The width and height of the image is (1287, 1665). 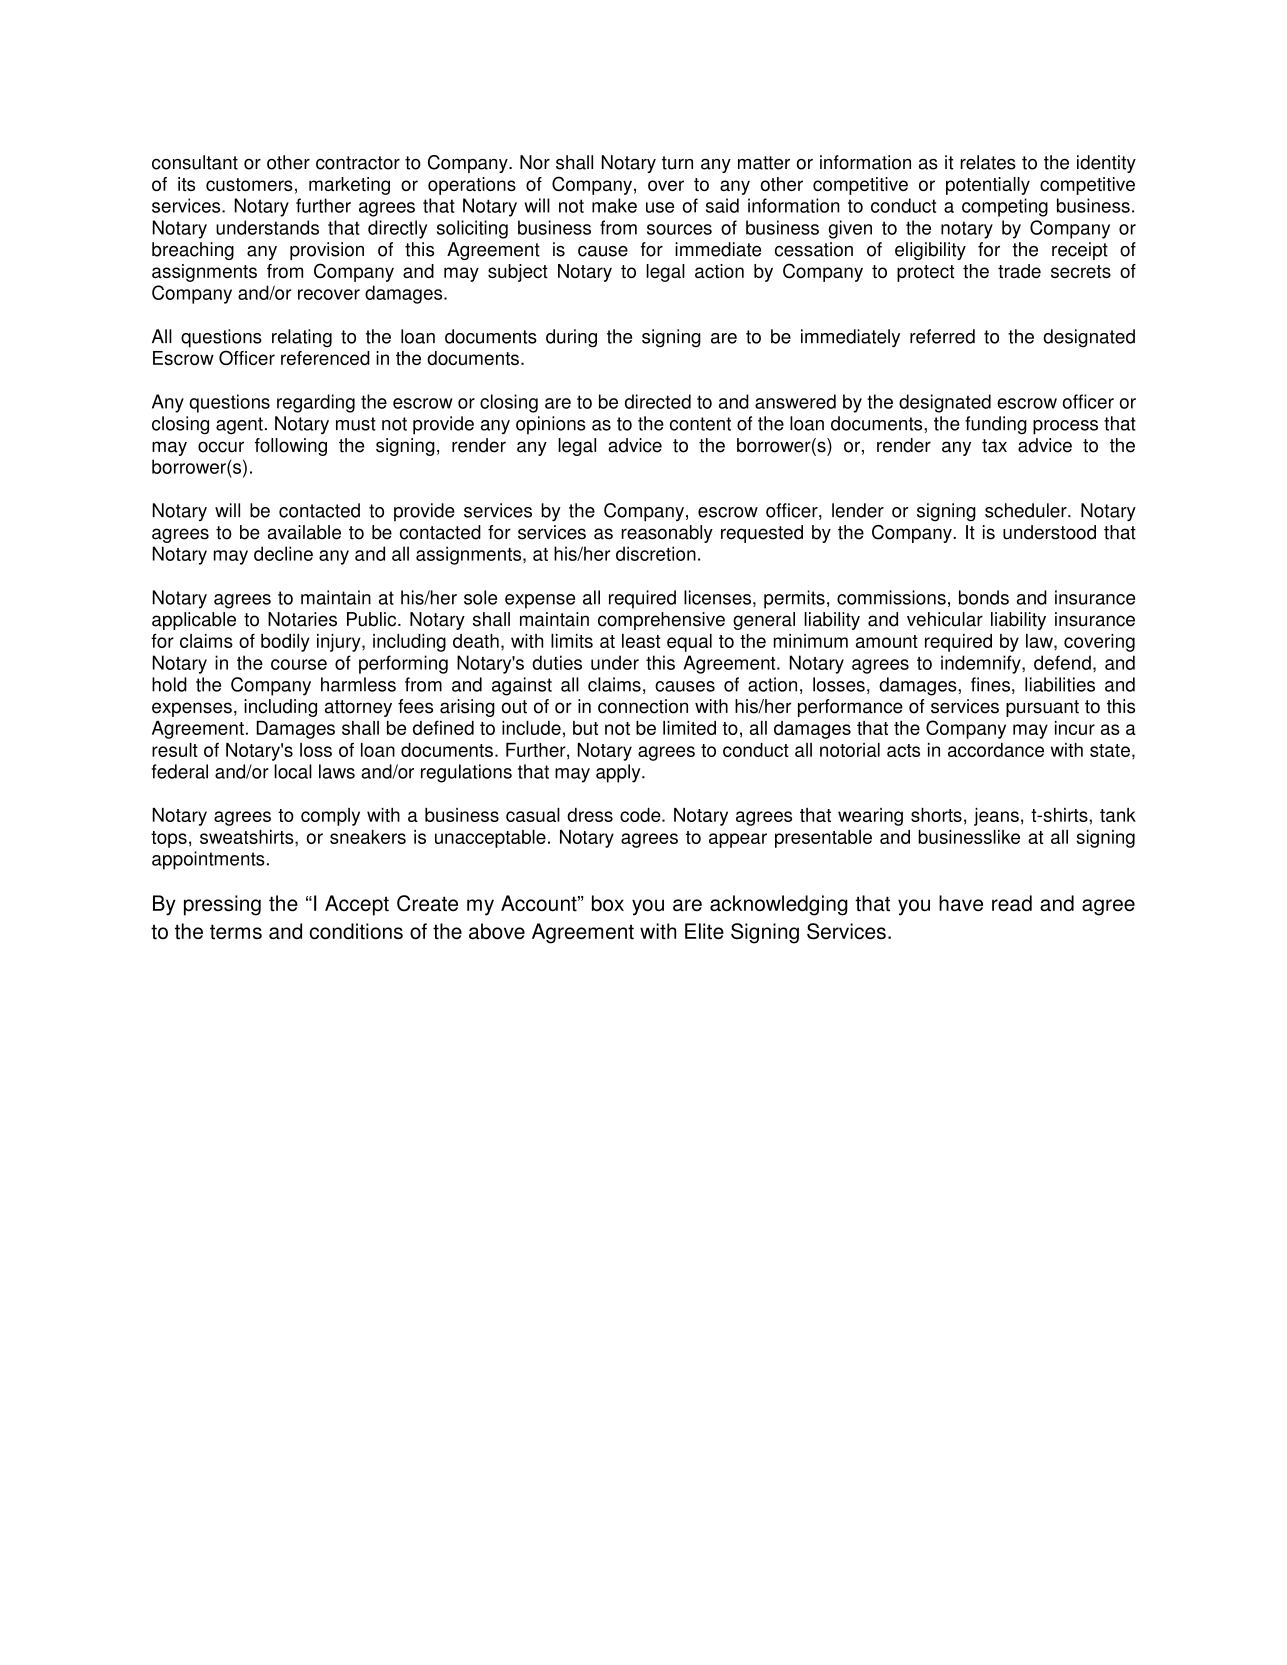 I want to click on indemnify, so click(x=982, y=664).
